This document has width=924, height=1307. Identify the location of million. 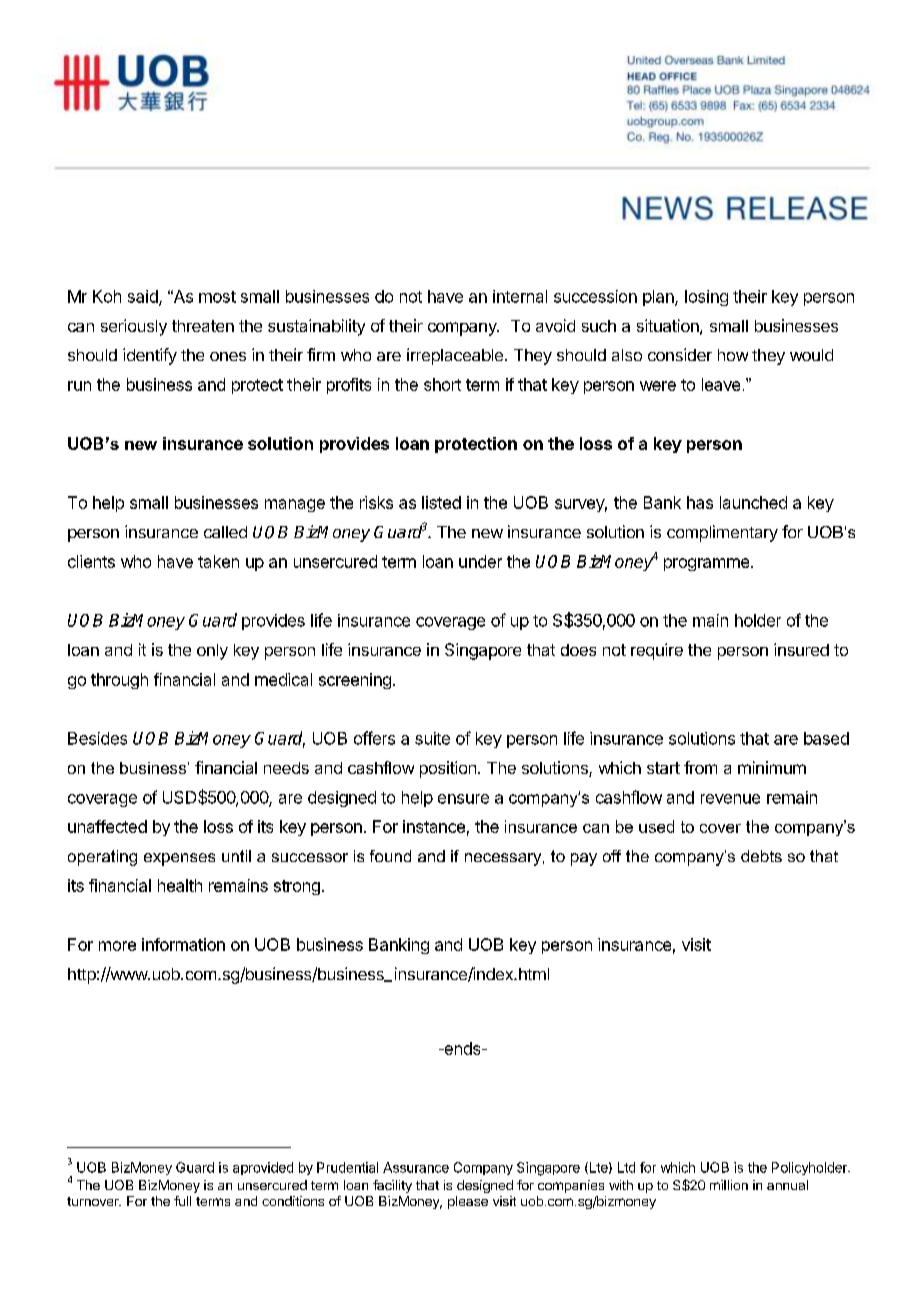
(729, 1185).
